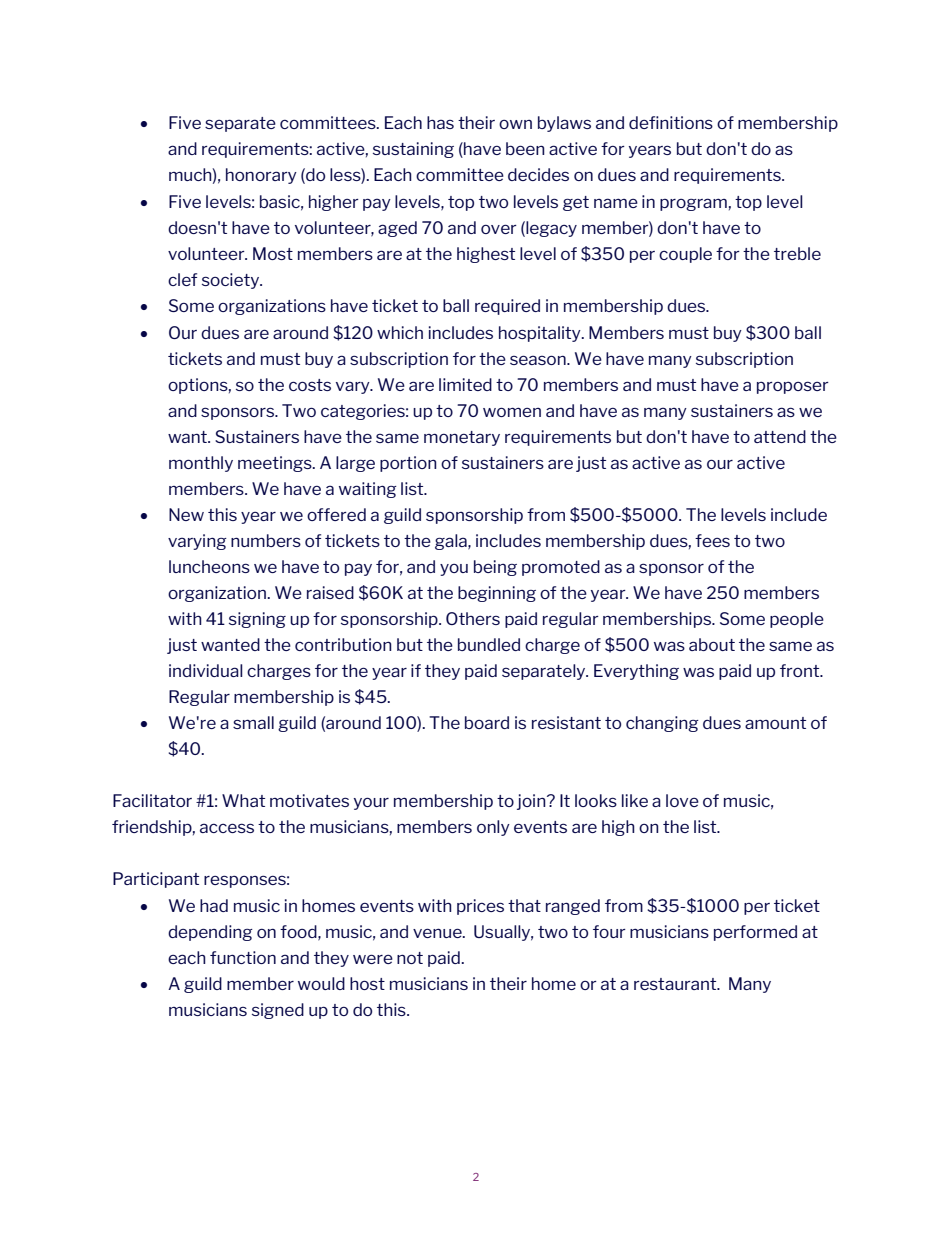 The image size is (952, 1233). I want to click on fees, so click(712, 540).
